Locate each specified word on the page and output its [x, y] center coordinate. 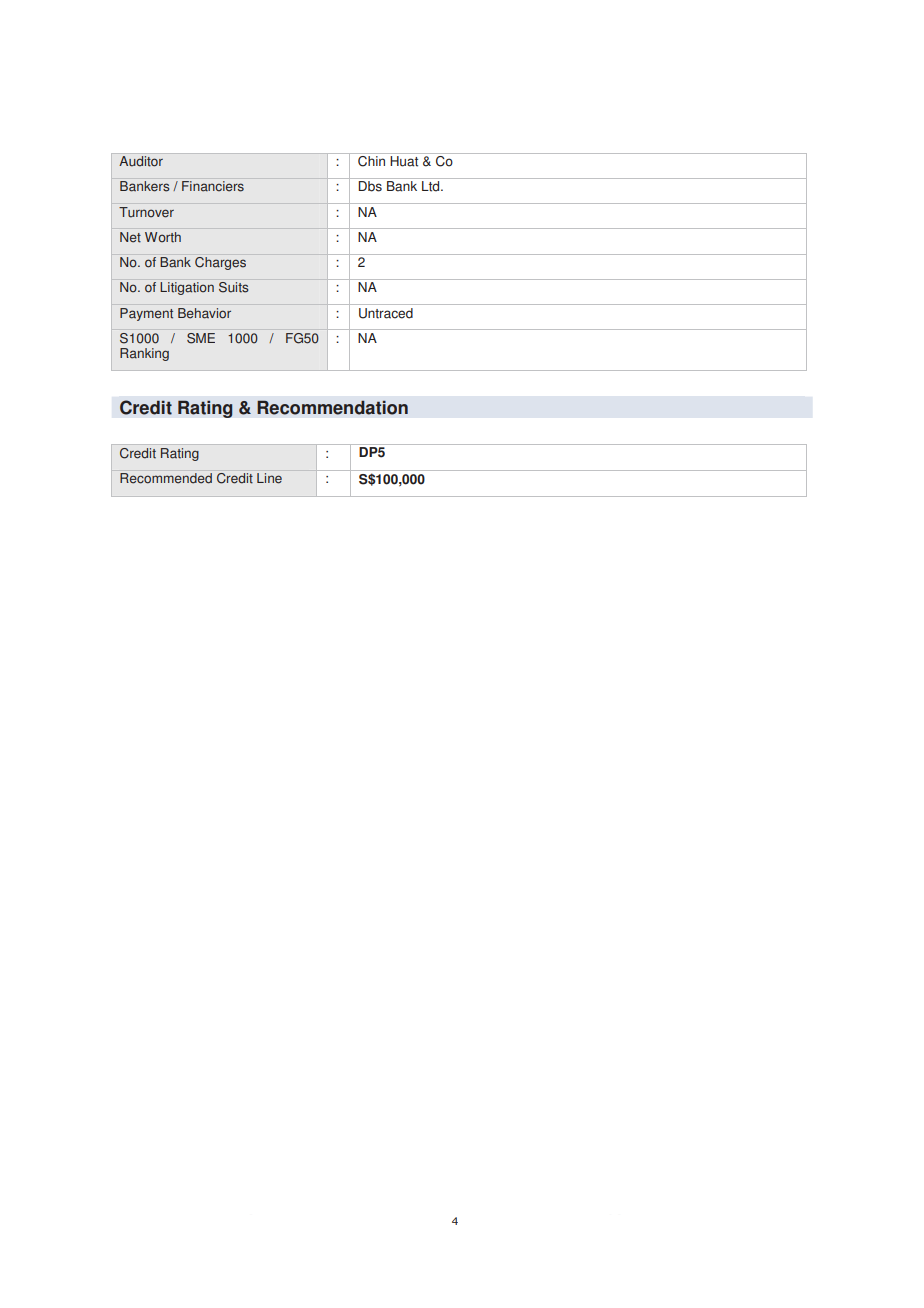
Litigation [187, 288]
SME [201, 338]
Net [130, 237]
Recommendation [332, 407]
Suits [234, 287]
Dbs [370, 186]
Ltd [432, 186]
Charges [220, 263]
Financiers [213, 186]
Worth [163, 237]
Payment [146, 314]
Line [269, 478]
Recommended [166, 478]
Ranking [144, 354]
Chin [371, 161]
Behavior [204, 313]
